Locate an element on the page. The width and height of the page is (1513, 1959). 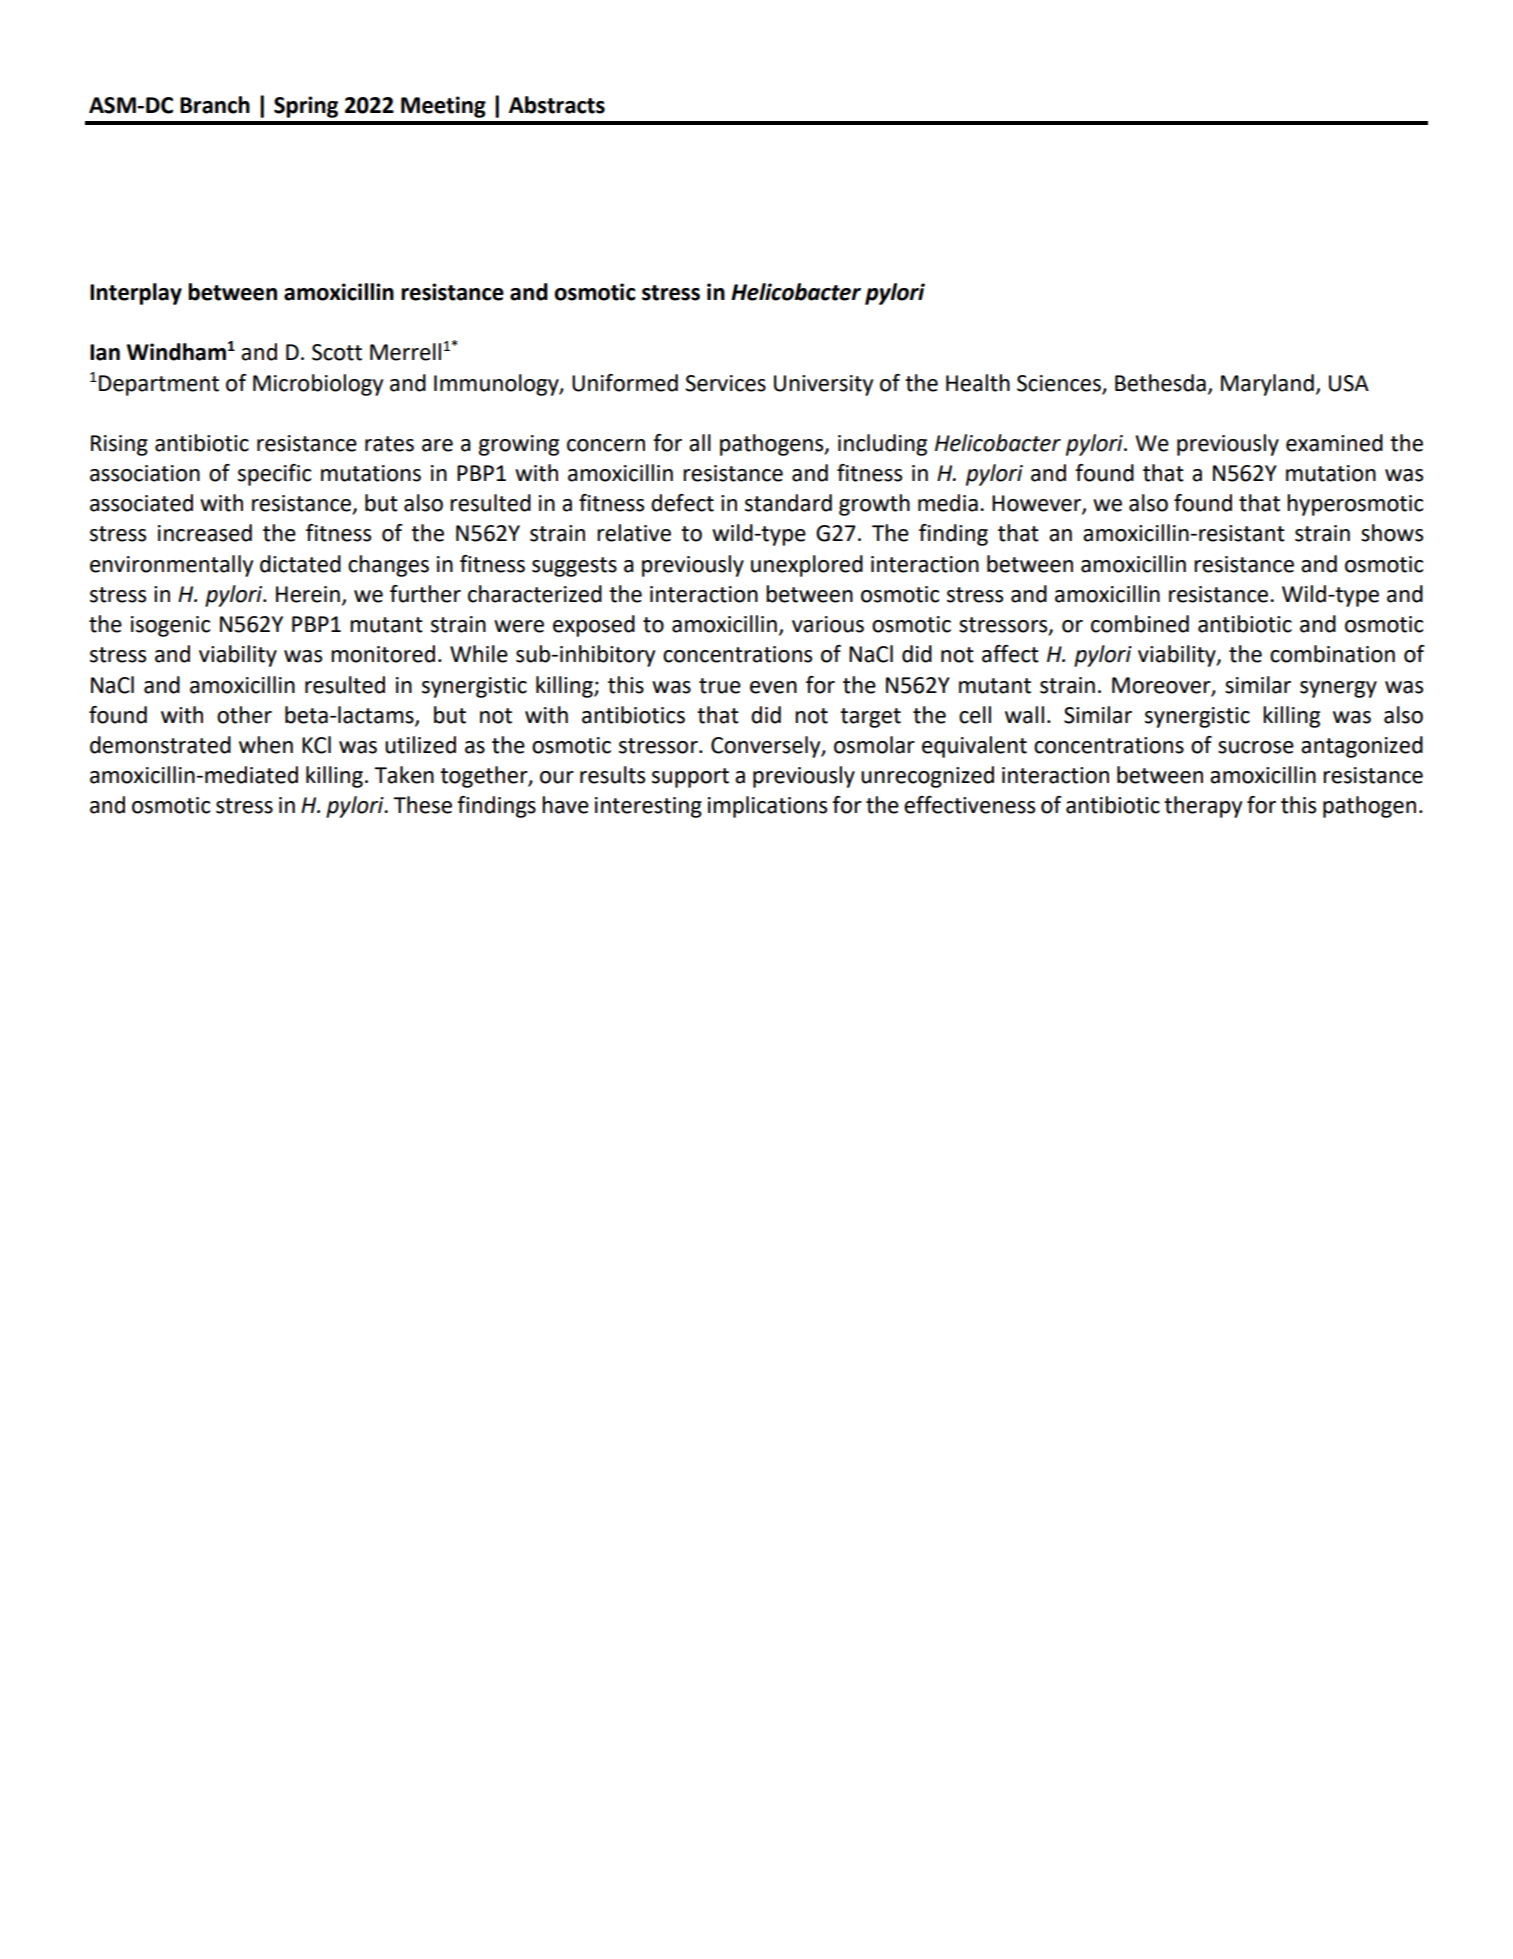
Taken is located at coordinates (404, 775).
